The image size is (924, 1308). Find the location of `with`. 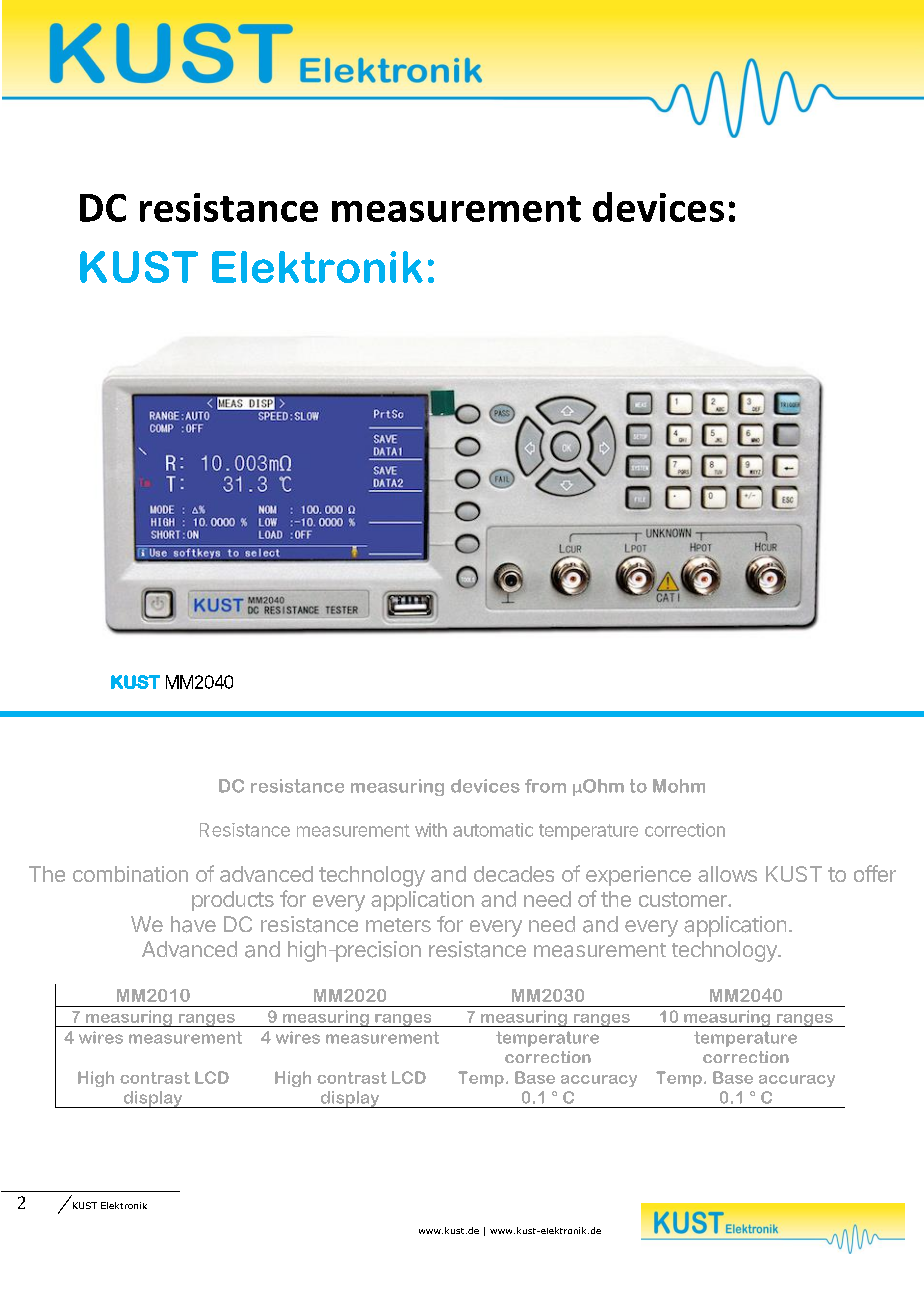

with is located at coordinates (431, 830).
